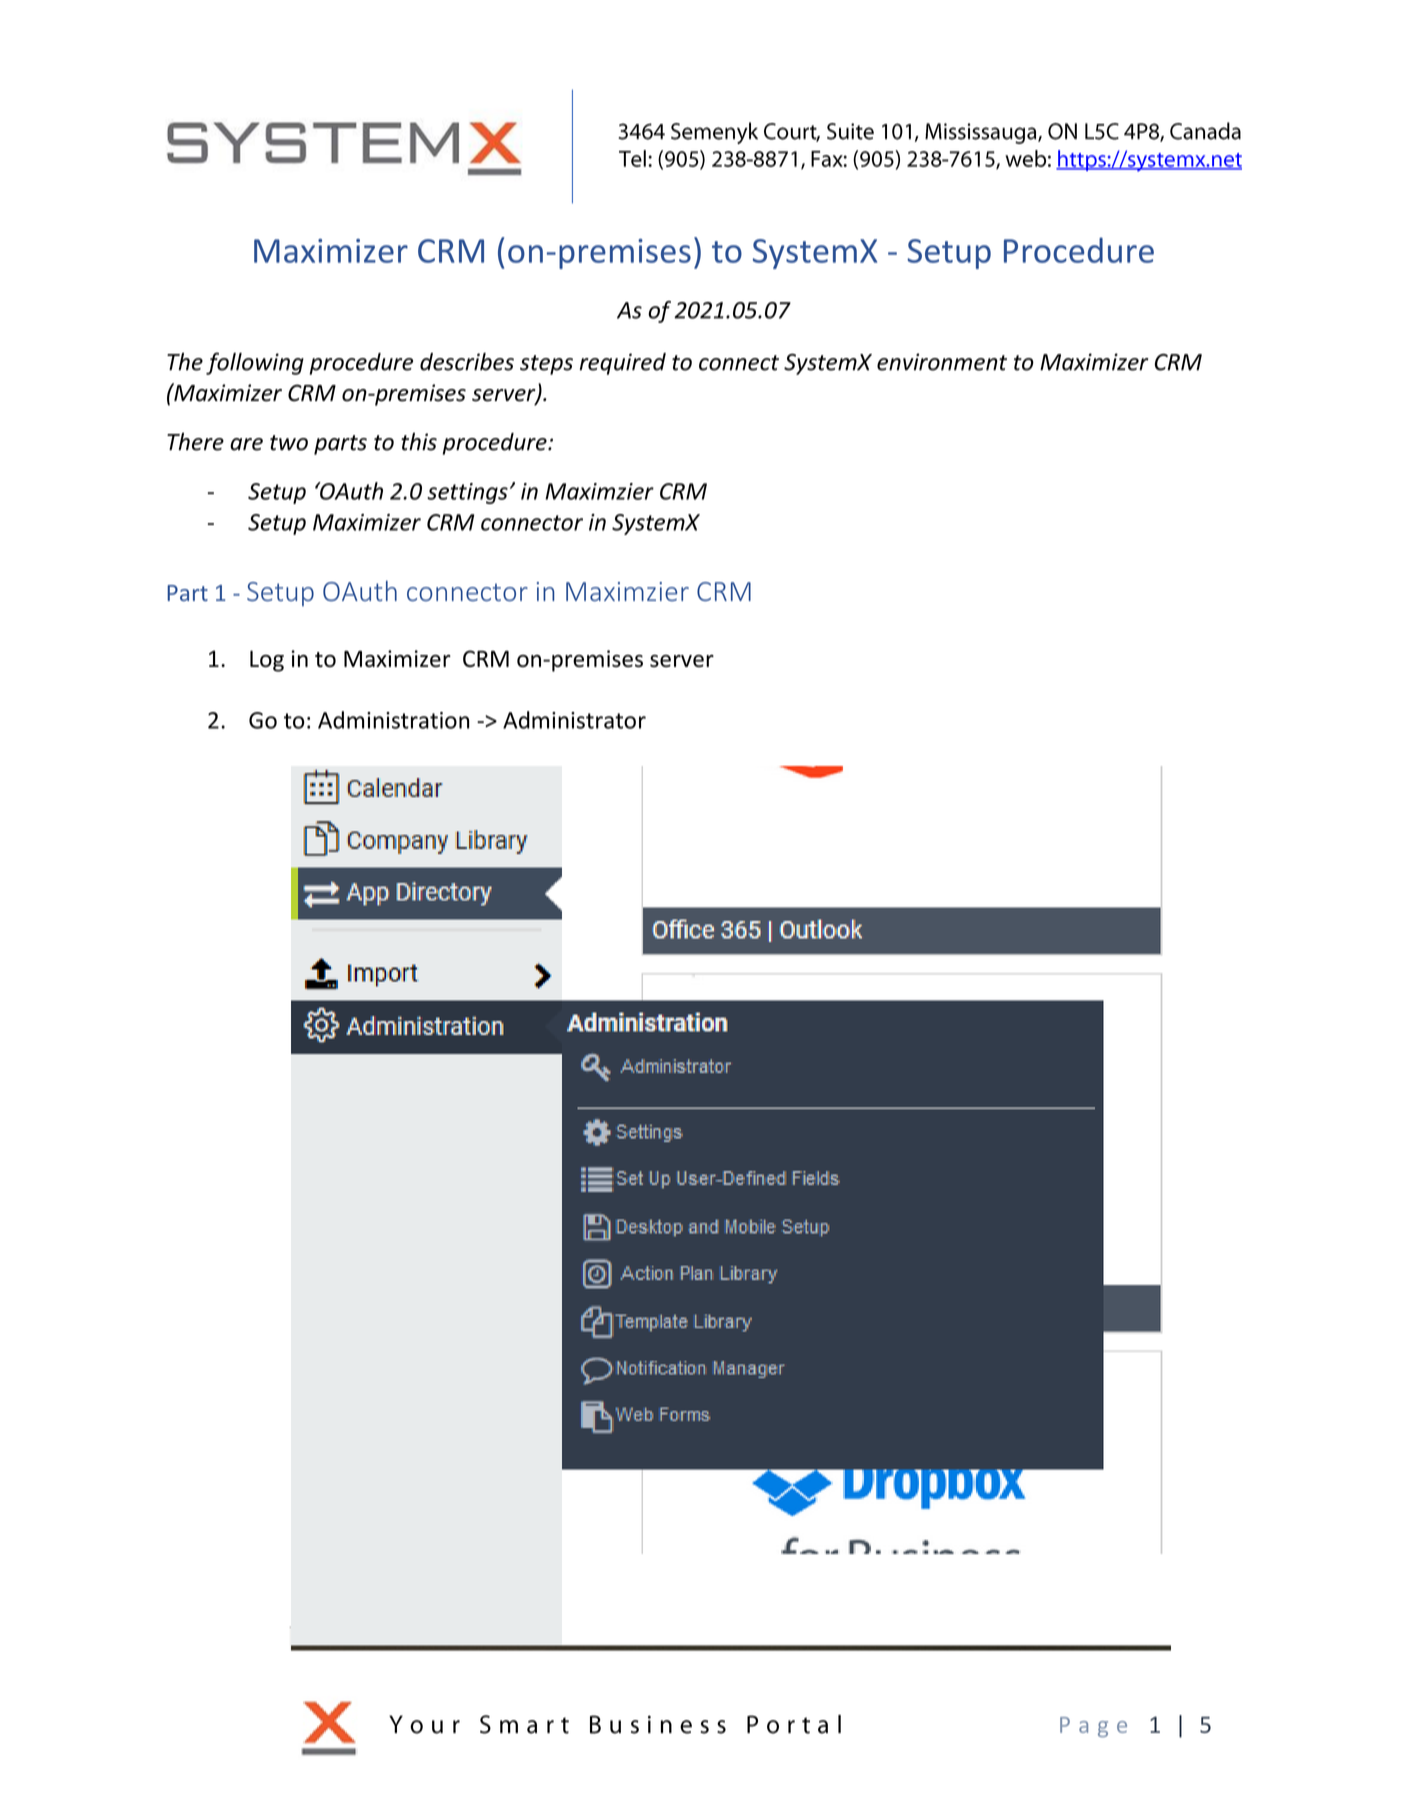 This screenshot has width=1407, height=1820. Describe the element at coordinates (942, 362) in the screenshot. I see `environment` at that location.
